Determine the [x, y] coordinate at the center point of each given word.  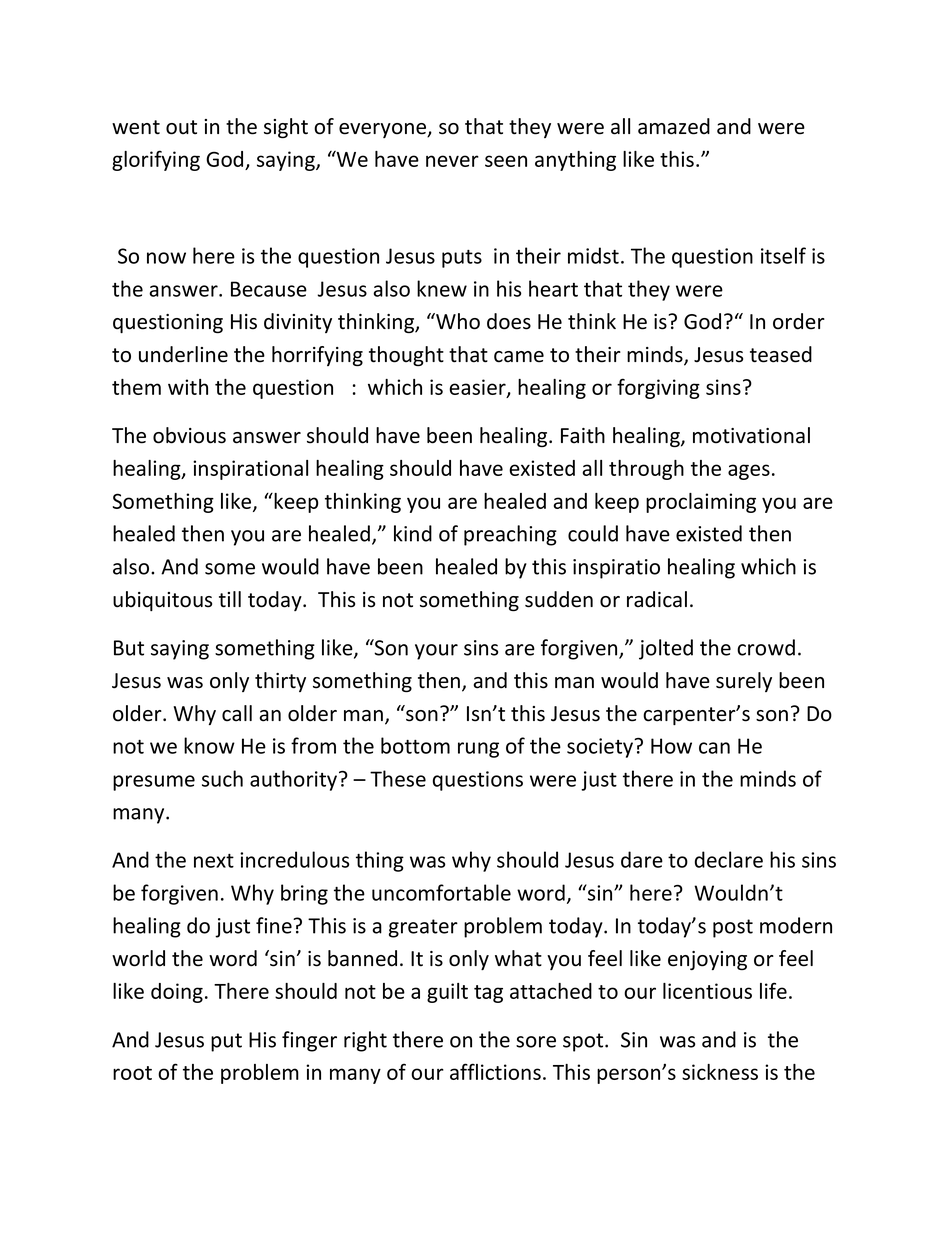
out [181, 127]
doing [177, 993]
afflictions [495, 1071]
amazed [674, 126]
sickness [720, 1072]
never [452, 161]
